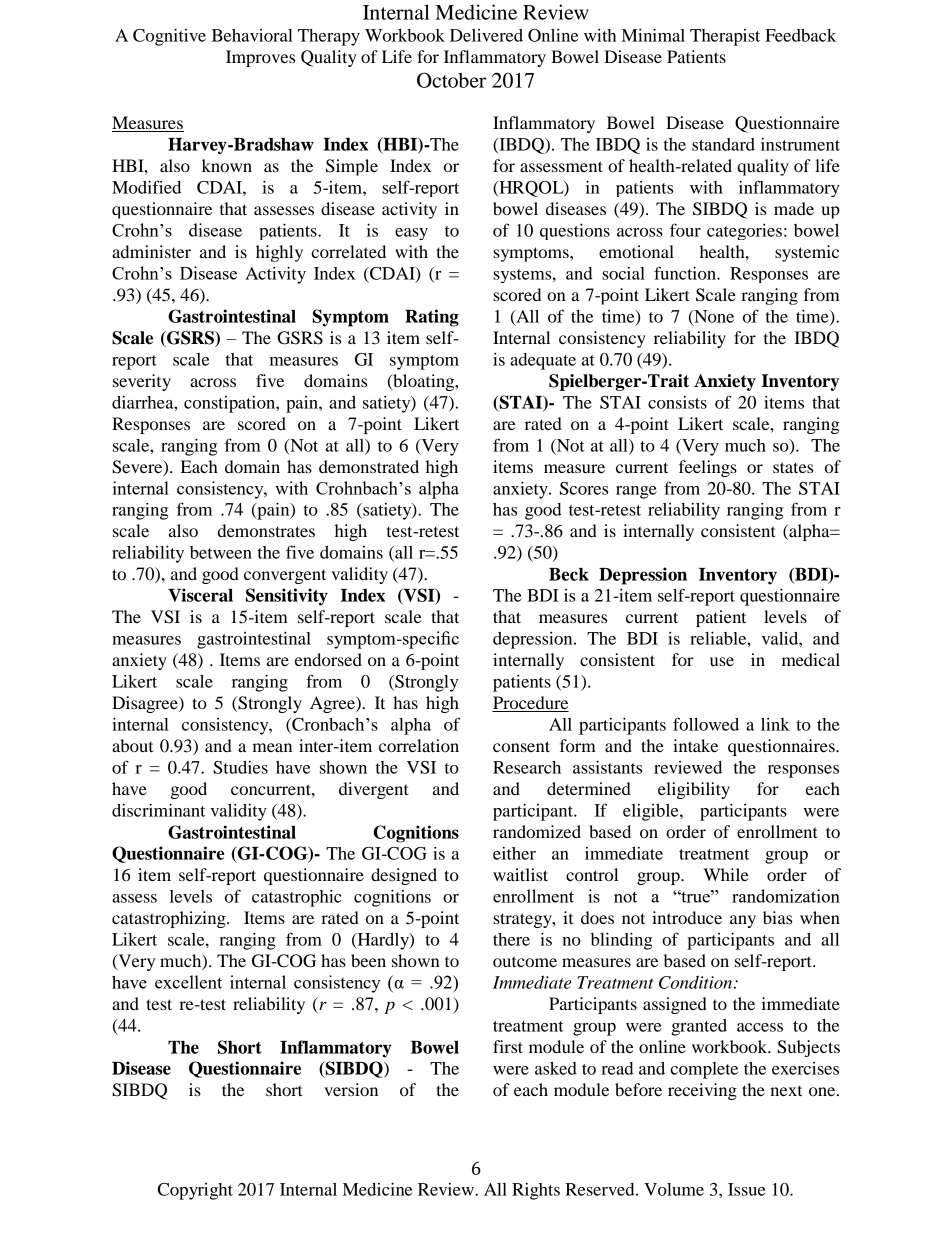 This screenshot has height=1233, width=952. Describe the element at coordinates (725, 37) in the screenshot. I see `Therapist` at that location.
